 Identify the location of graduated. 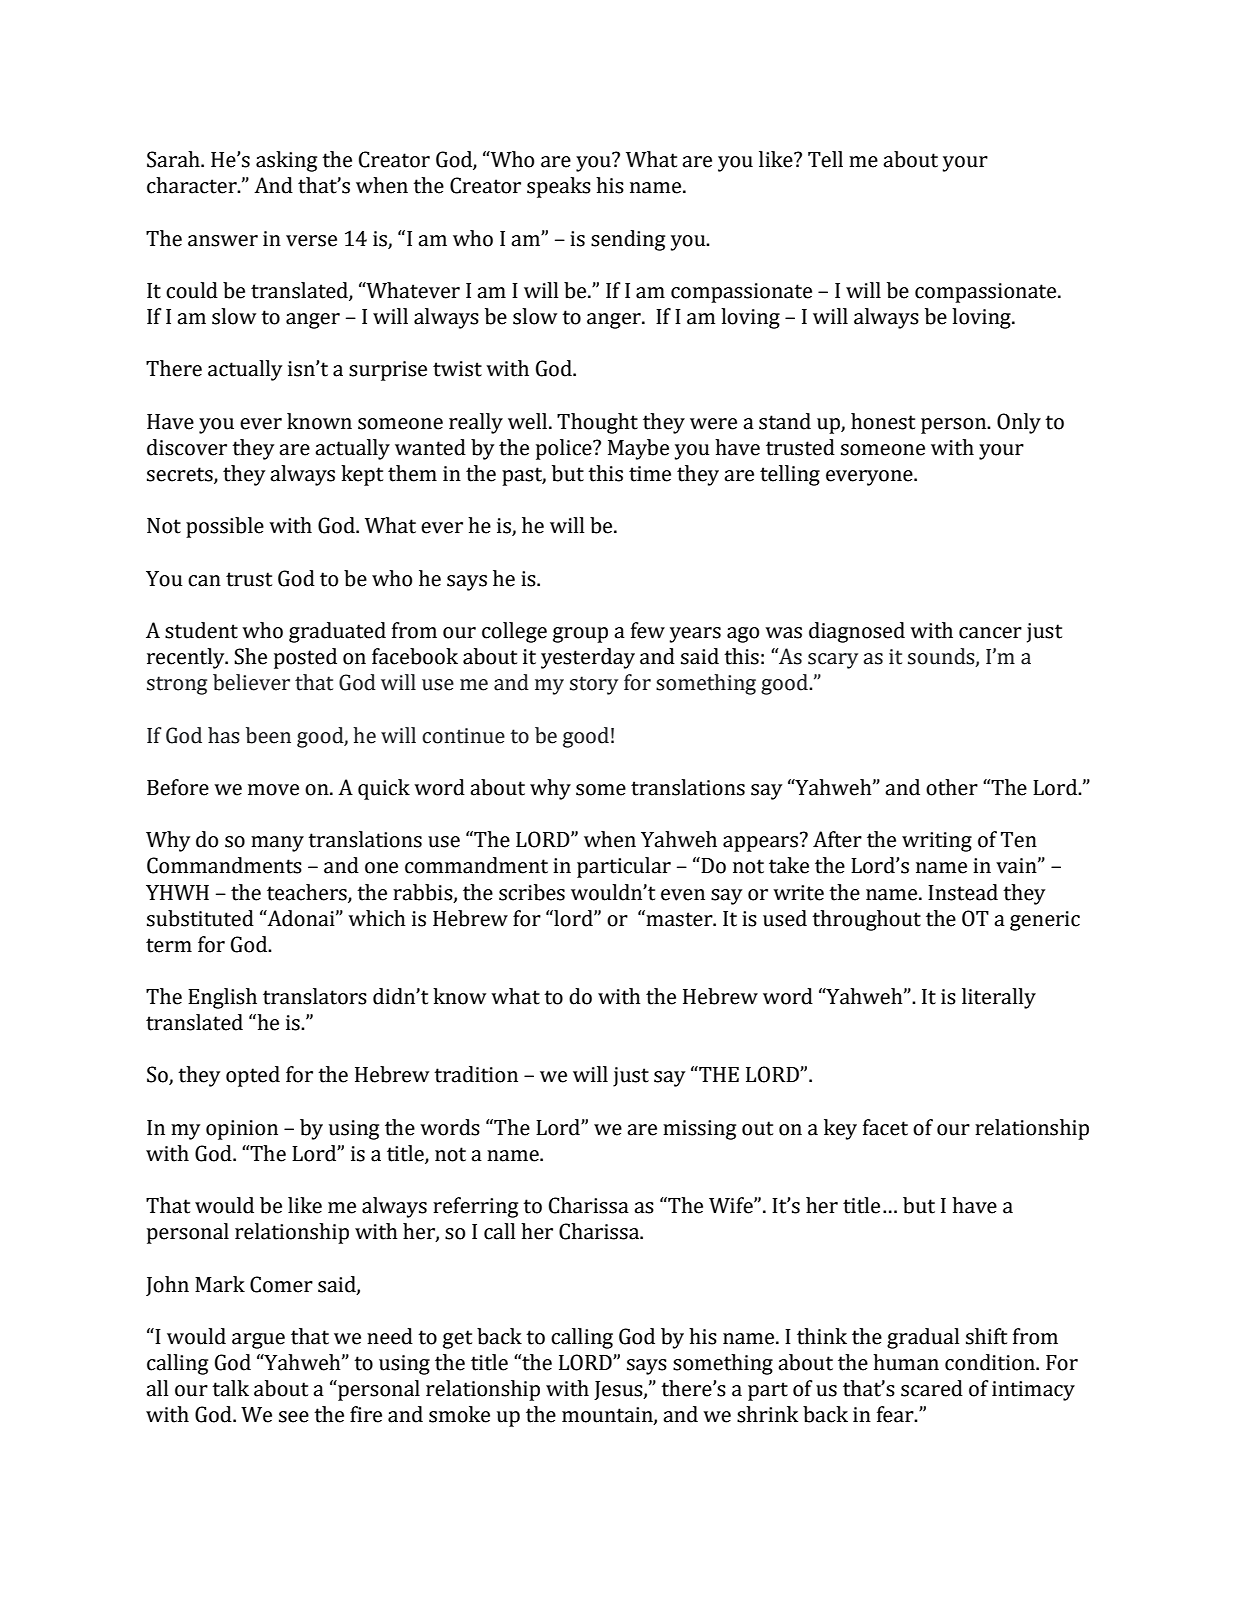
(337, 632).
